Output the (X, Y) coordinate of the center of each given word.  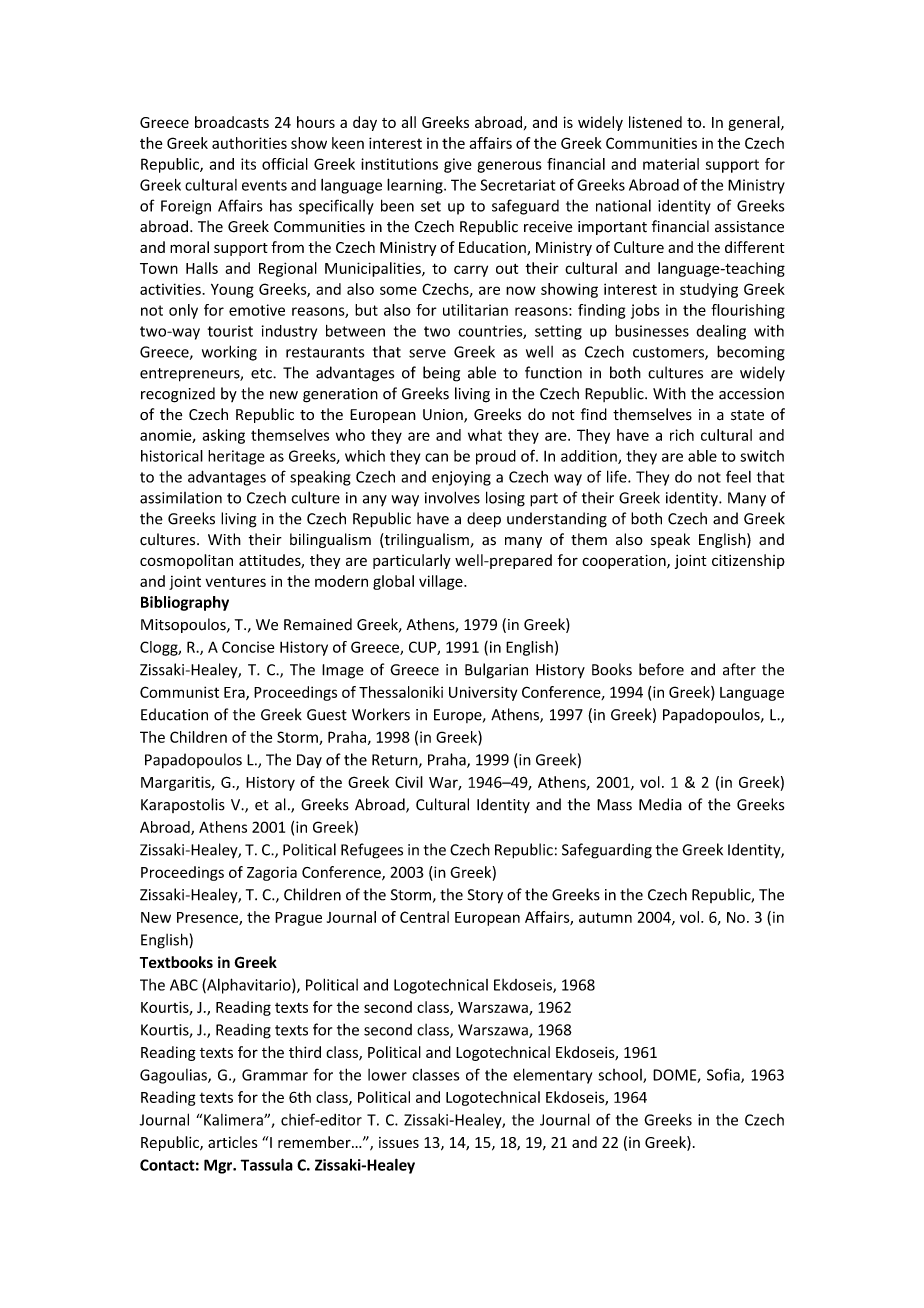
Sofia (724, 1075)
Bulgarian (496, 671)
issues (399, 1142)
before (661, 669)
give (458, 165)
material (671, 164)
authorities (249, 143)
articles (233, 1142)
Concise (248, 647)
